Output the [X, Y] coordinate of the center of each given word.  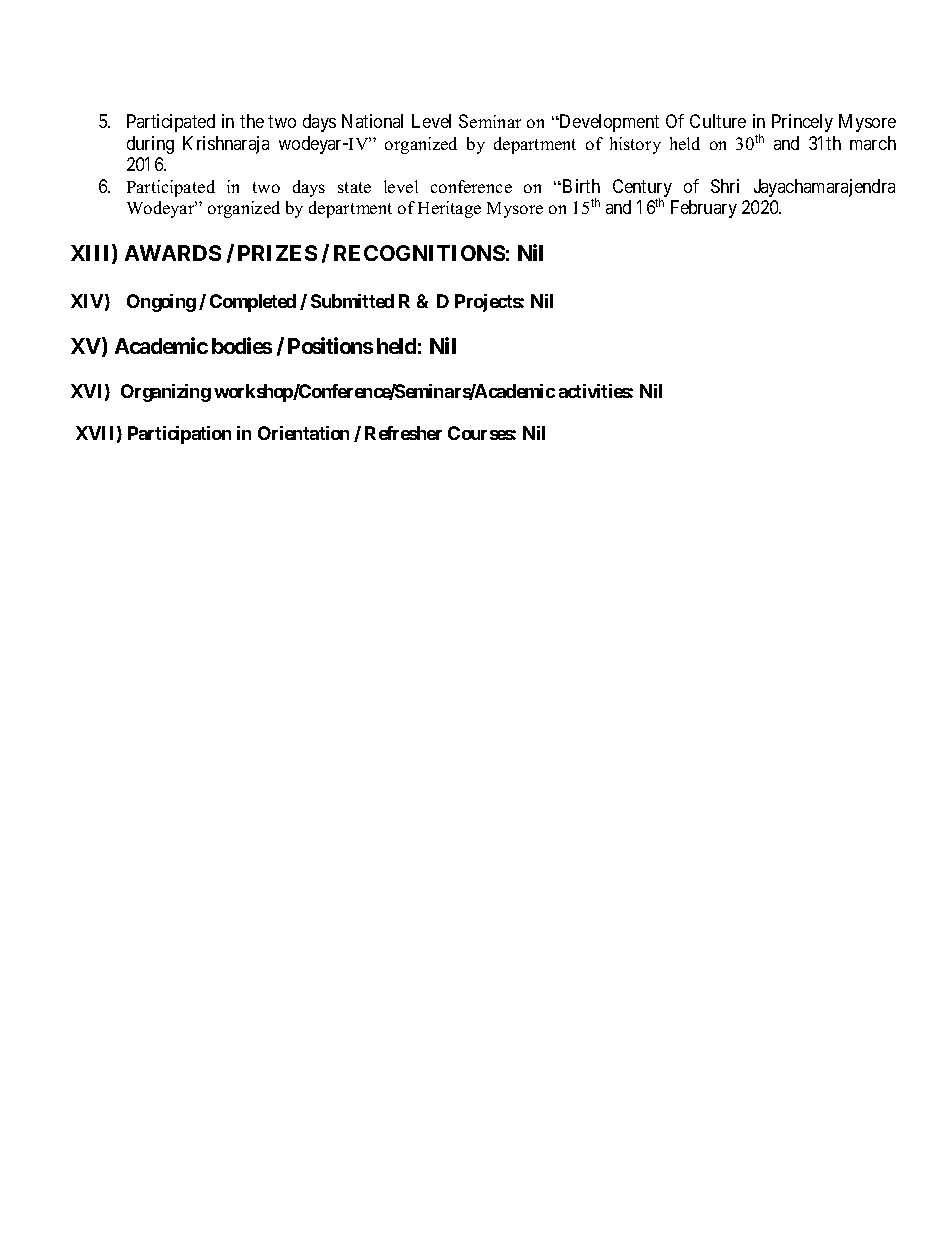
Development [608, 123]
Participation [179, 435]
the [252, 121]
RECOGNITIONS [419, 253]
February [704, 209]
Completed [253, 303]
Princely [802, 123]
